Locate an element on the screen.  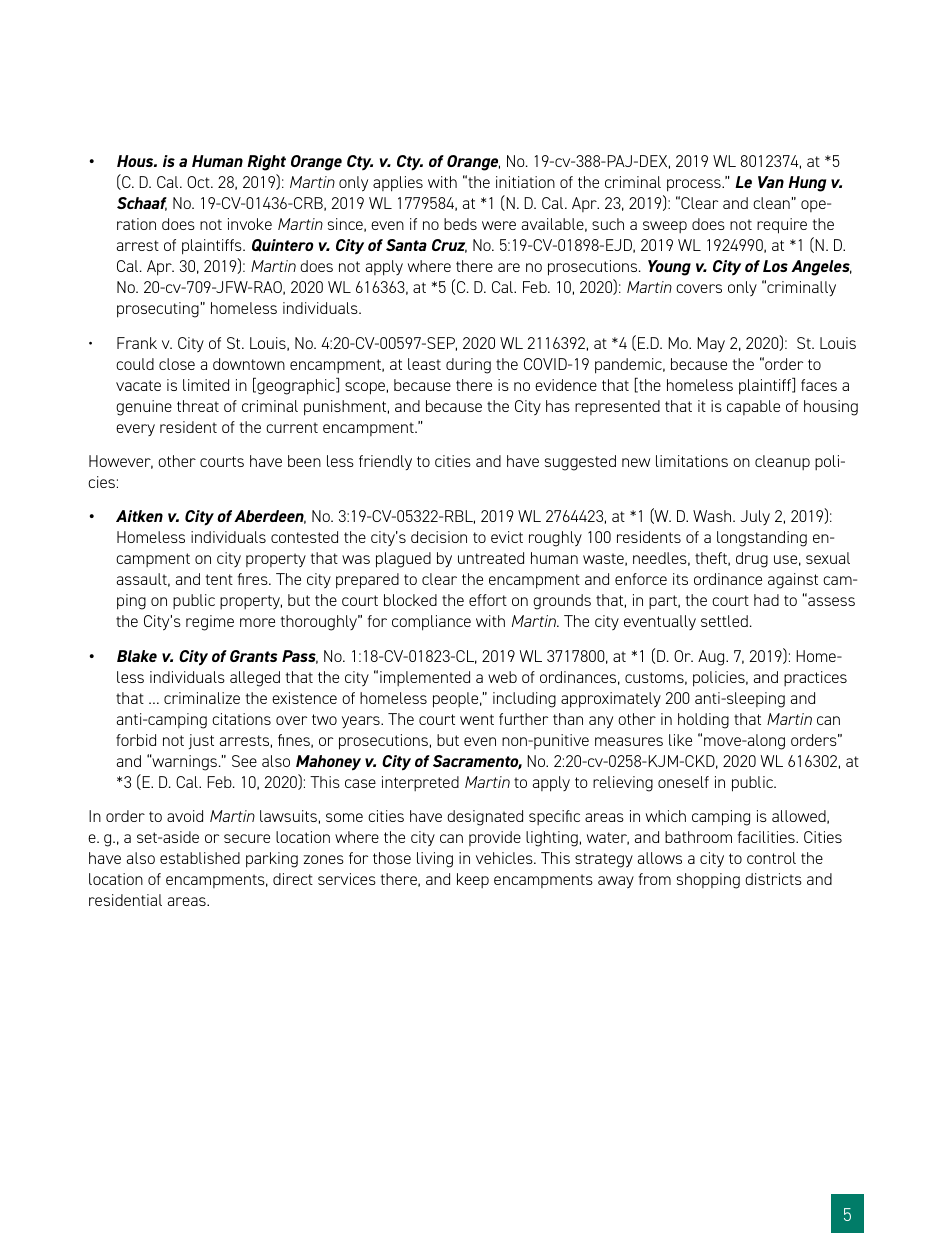
settled is located at coordinates (724, 621).
